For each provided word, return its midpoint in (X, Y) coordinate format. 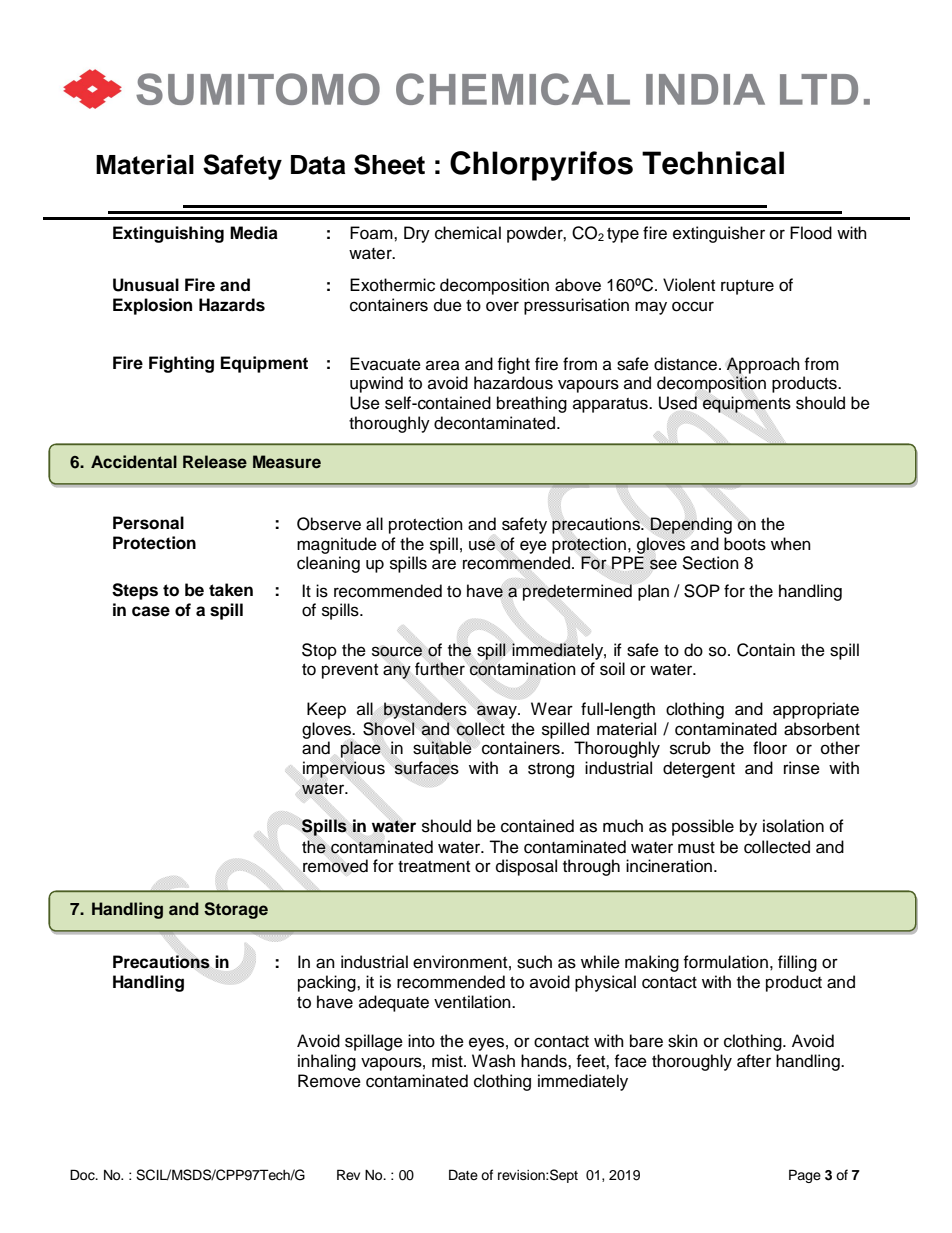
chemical (468, 233)
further (440, 669)
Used (678, 403)
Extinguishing (168, 234)
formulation (725, 962)
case (151, 611)
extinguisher (719, 234)
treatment (434, 867)
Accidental (134, 461)
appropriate (816, 710)
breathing (532, 404)
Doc (83, 1175)
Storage (236, 910)
